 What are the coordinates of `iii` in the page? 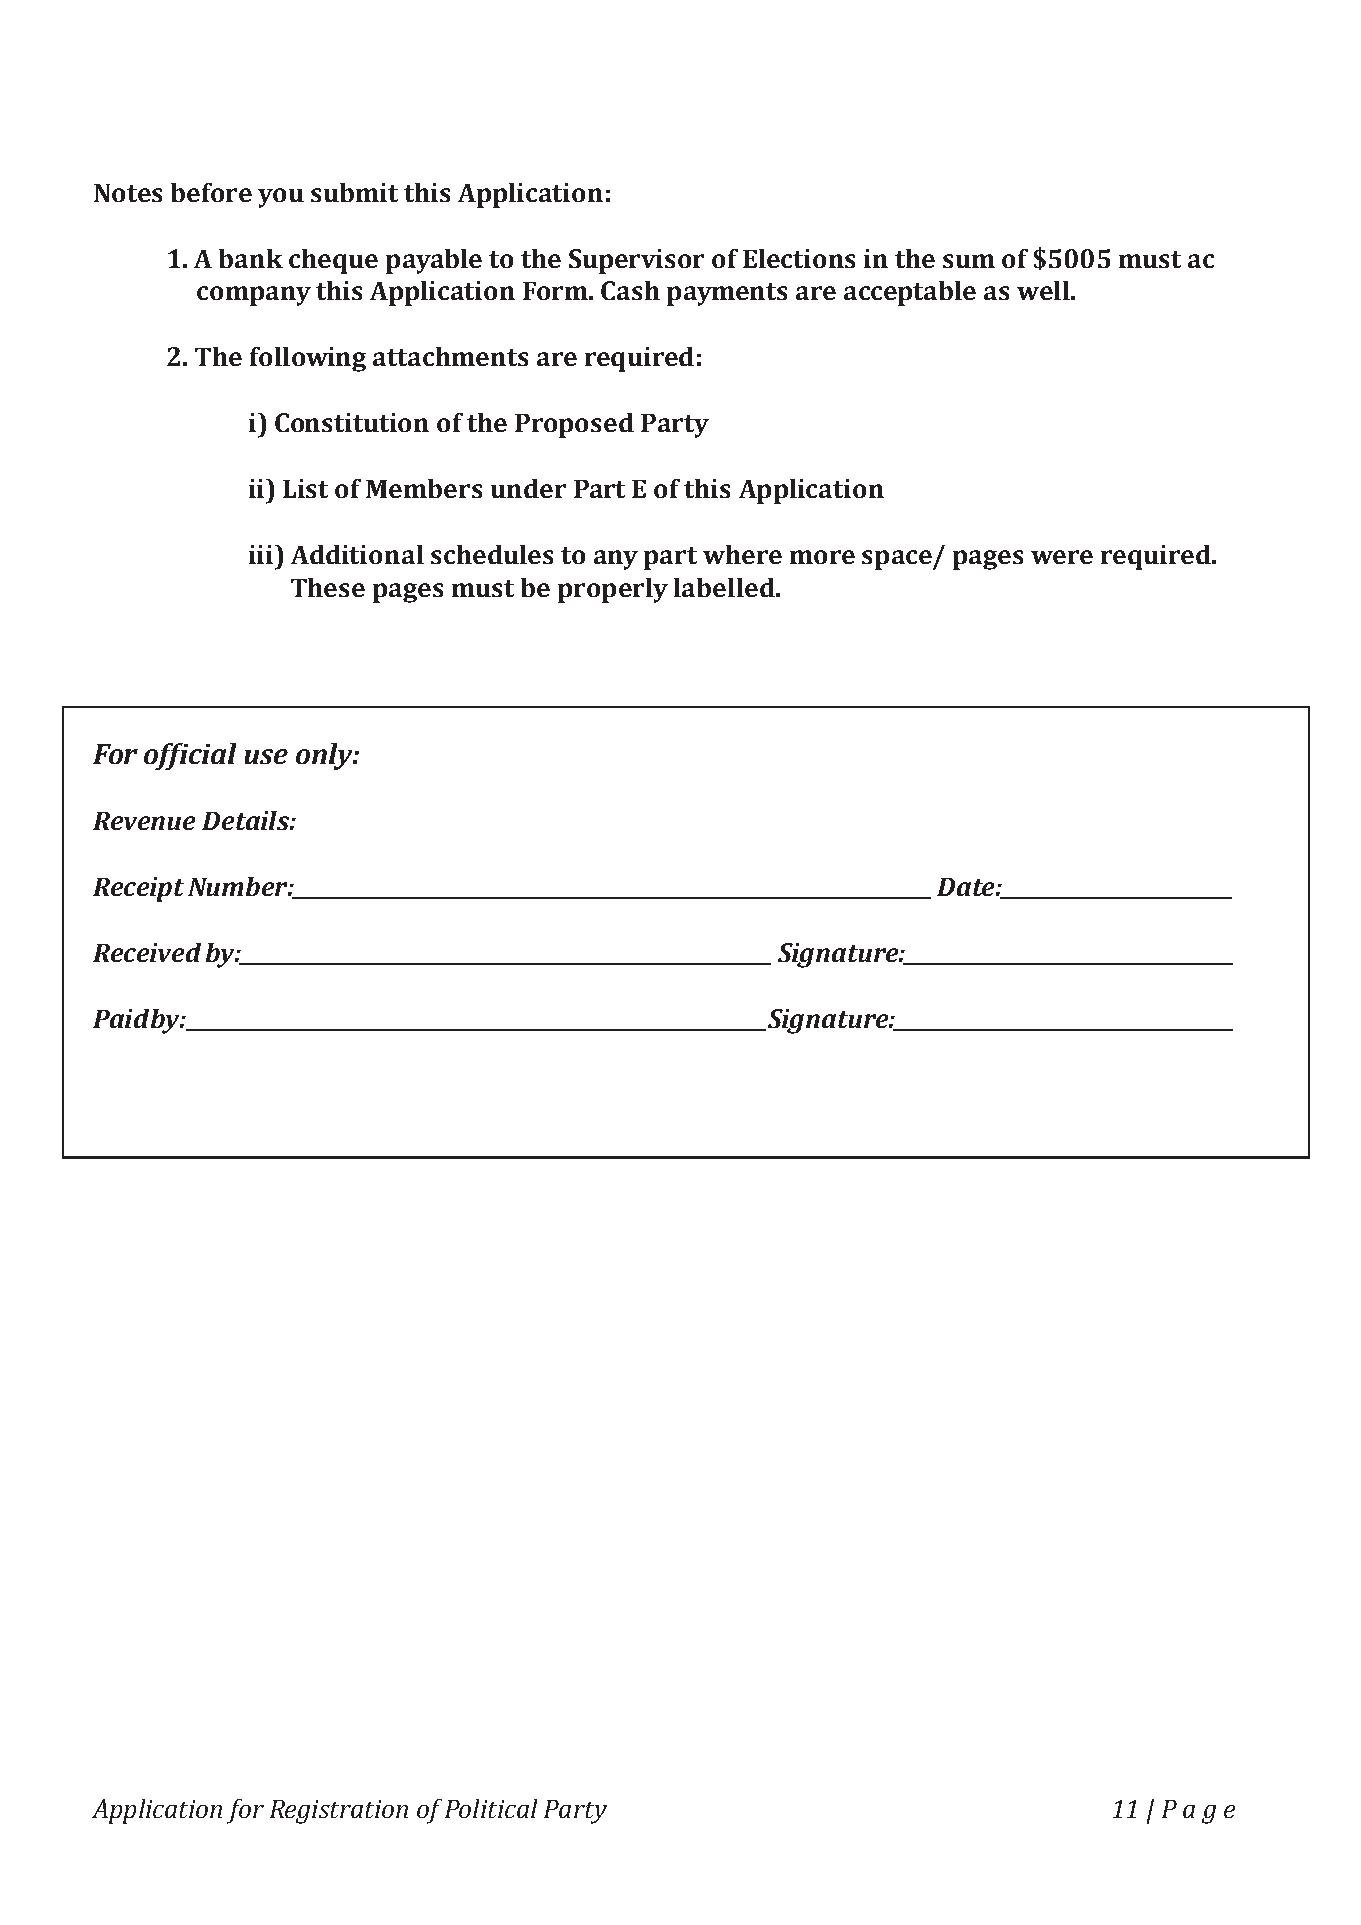 It's located at (262, 554).
